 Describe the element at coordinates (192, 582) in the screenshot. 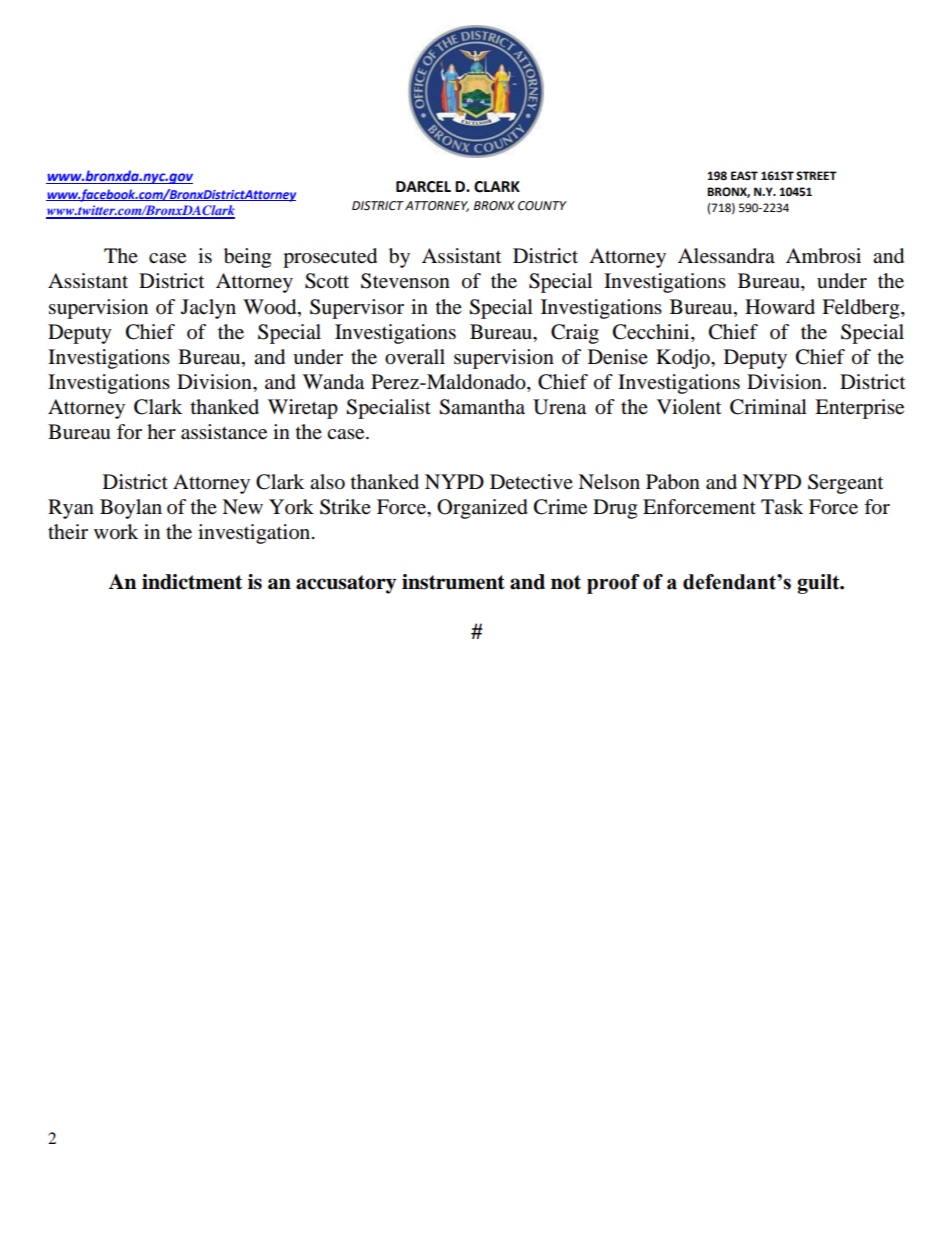

I see `indictment` at that location.
